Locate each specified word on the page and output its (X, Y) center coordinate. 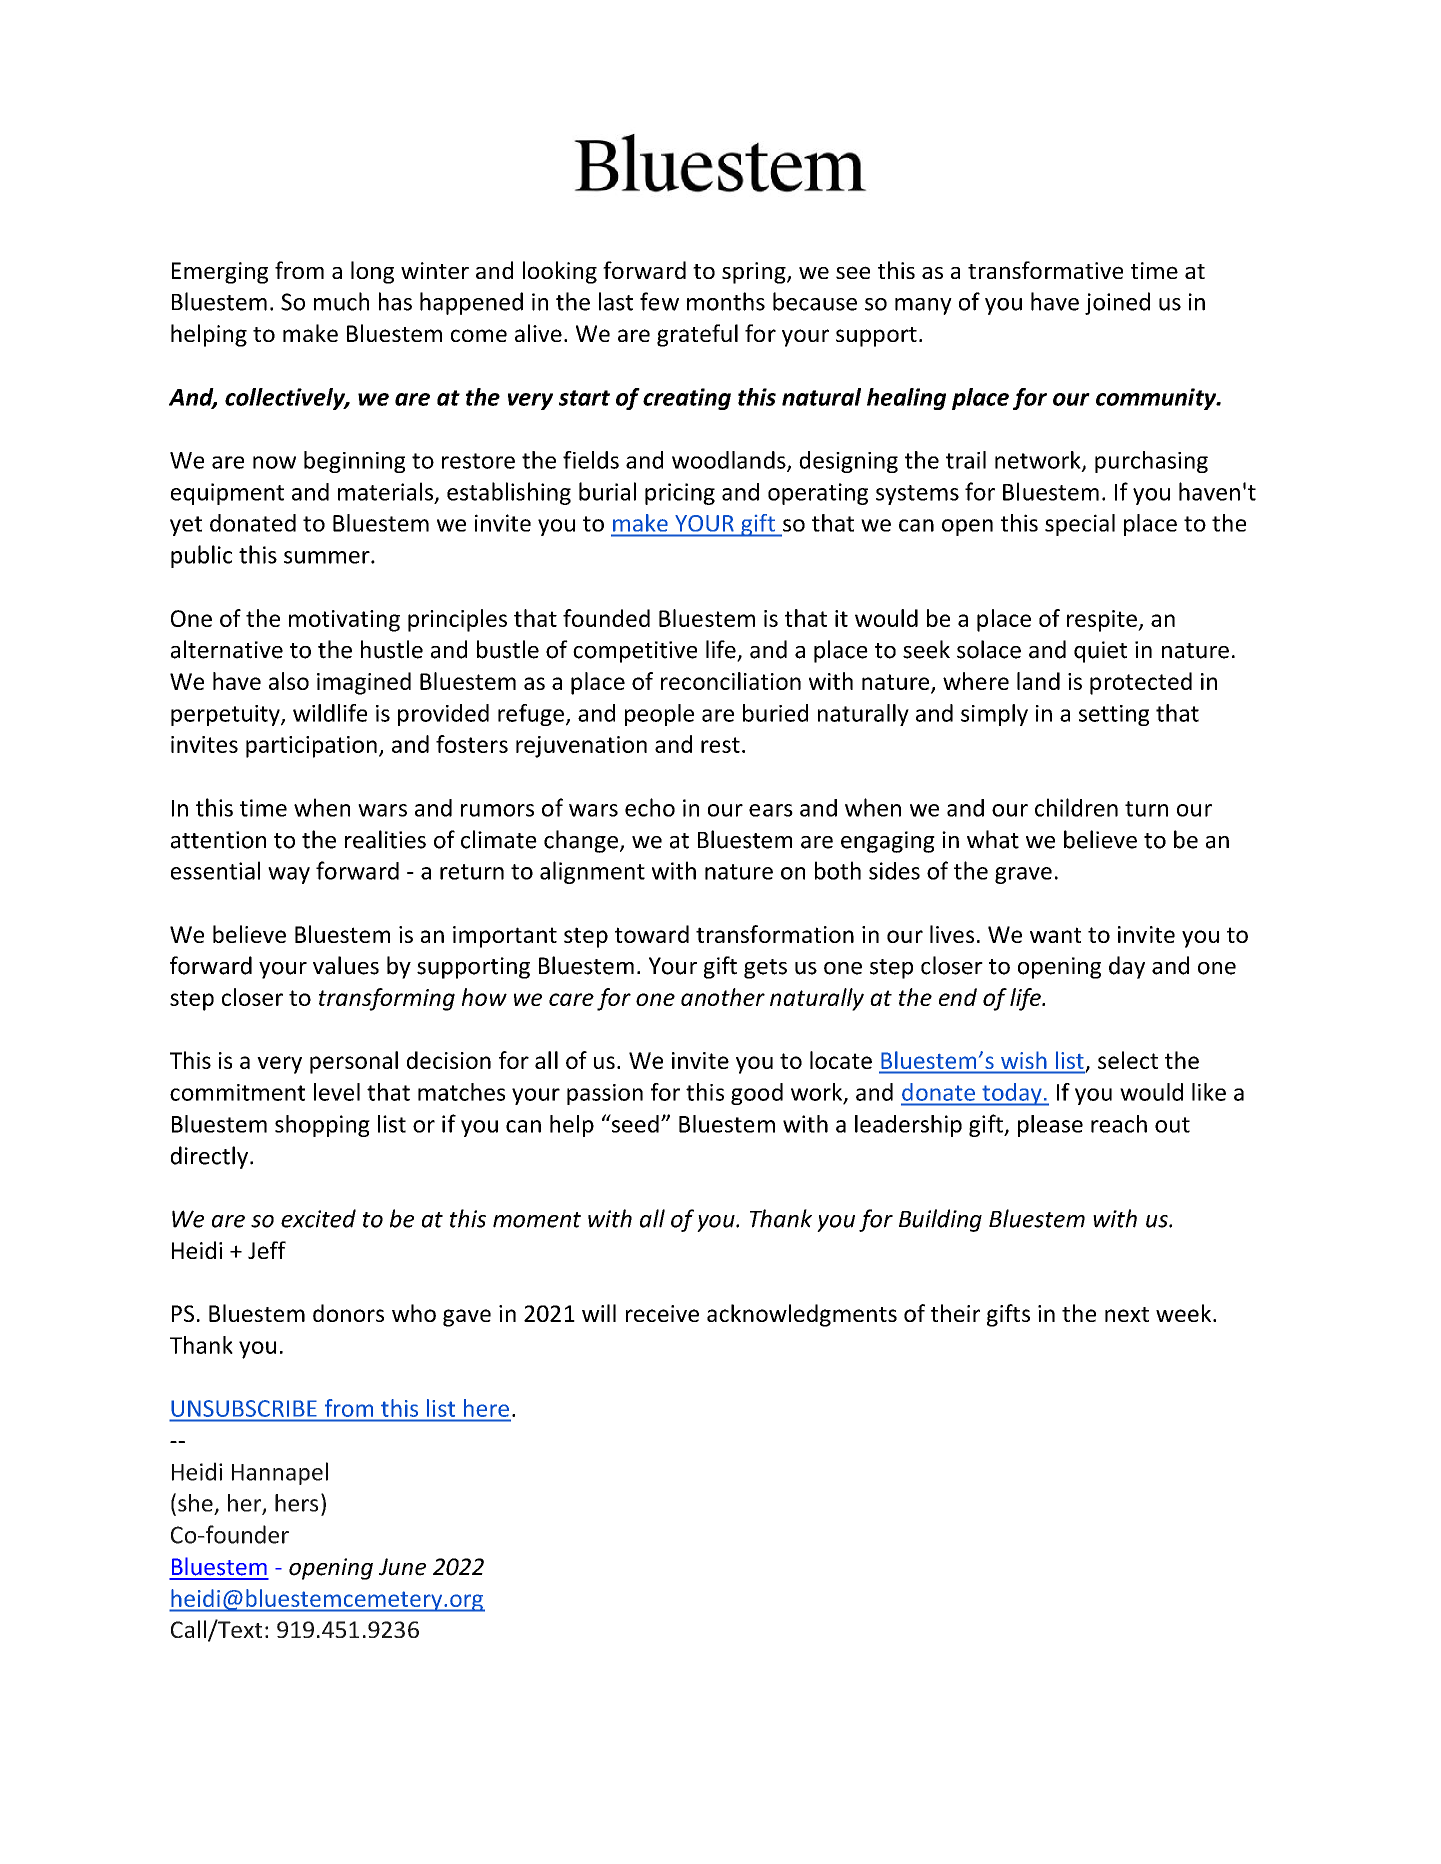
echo (650, 807)
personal (354, 1062)
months (726, 301)
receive (662, 1313)
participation (311, 747)
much (341, 301)
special (1080, 525)
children (1076, 807)
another (723, 997)
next (1127, 1314)
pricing (680, 494)
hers (296, 1503)
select (1128, 1060)
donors (348, 1313)
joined (1117, 303)
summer (328, 557)
